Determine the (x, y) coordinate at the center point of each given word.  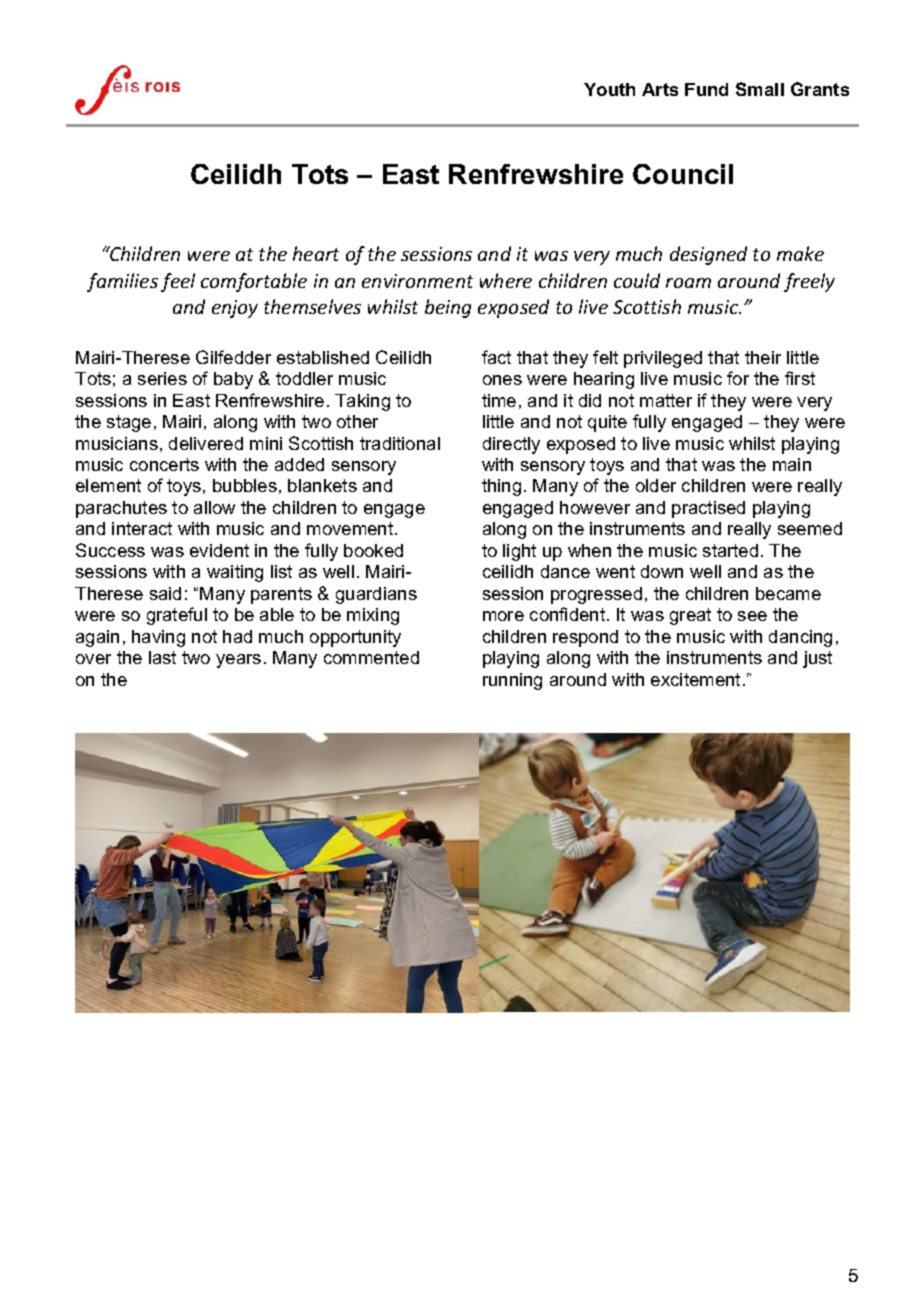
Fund (706, 89)
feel (178, 282)
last (162, 657)
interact (142, 528)
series (162, 378)
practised (708, 509)
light (519, 552)
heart (316, 253)
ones (502, 380)
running (512, 681)
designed (708, 255)
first (800, 378)
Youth (609, 89)
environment (417, 281)
